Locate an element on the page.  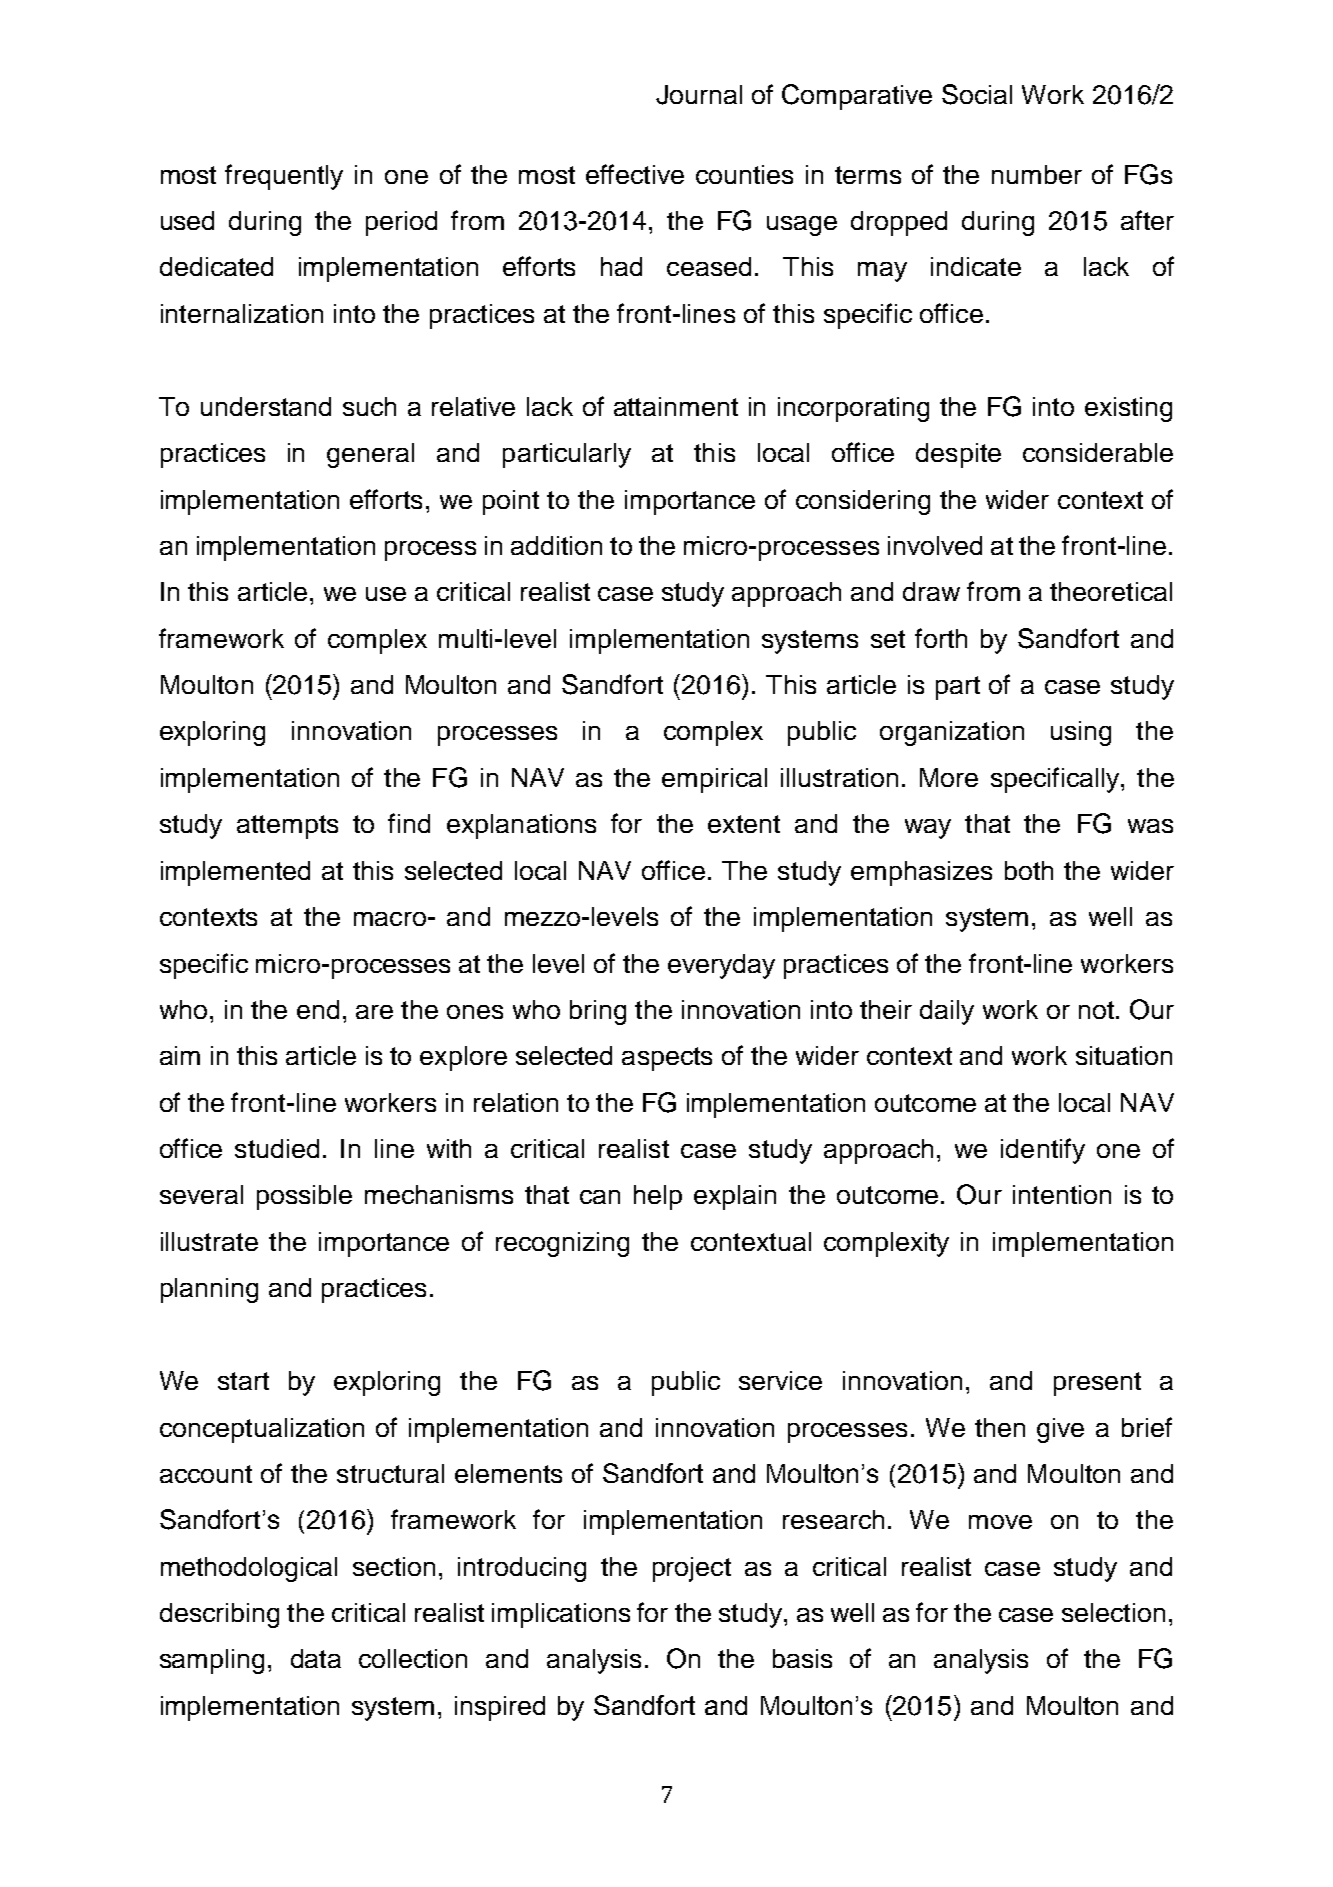
data is located at coordinates (316, 1658).
